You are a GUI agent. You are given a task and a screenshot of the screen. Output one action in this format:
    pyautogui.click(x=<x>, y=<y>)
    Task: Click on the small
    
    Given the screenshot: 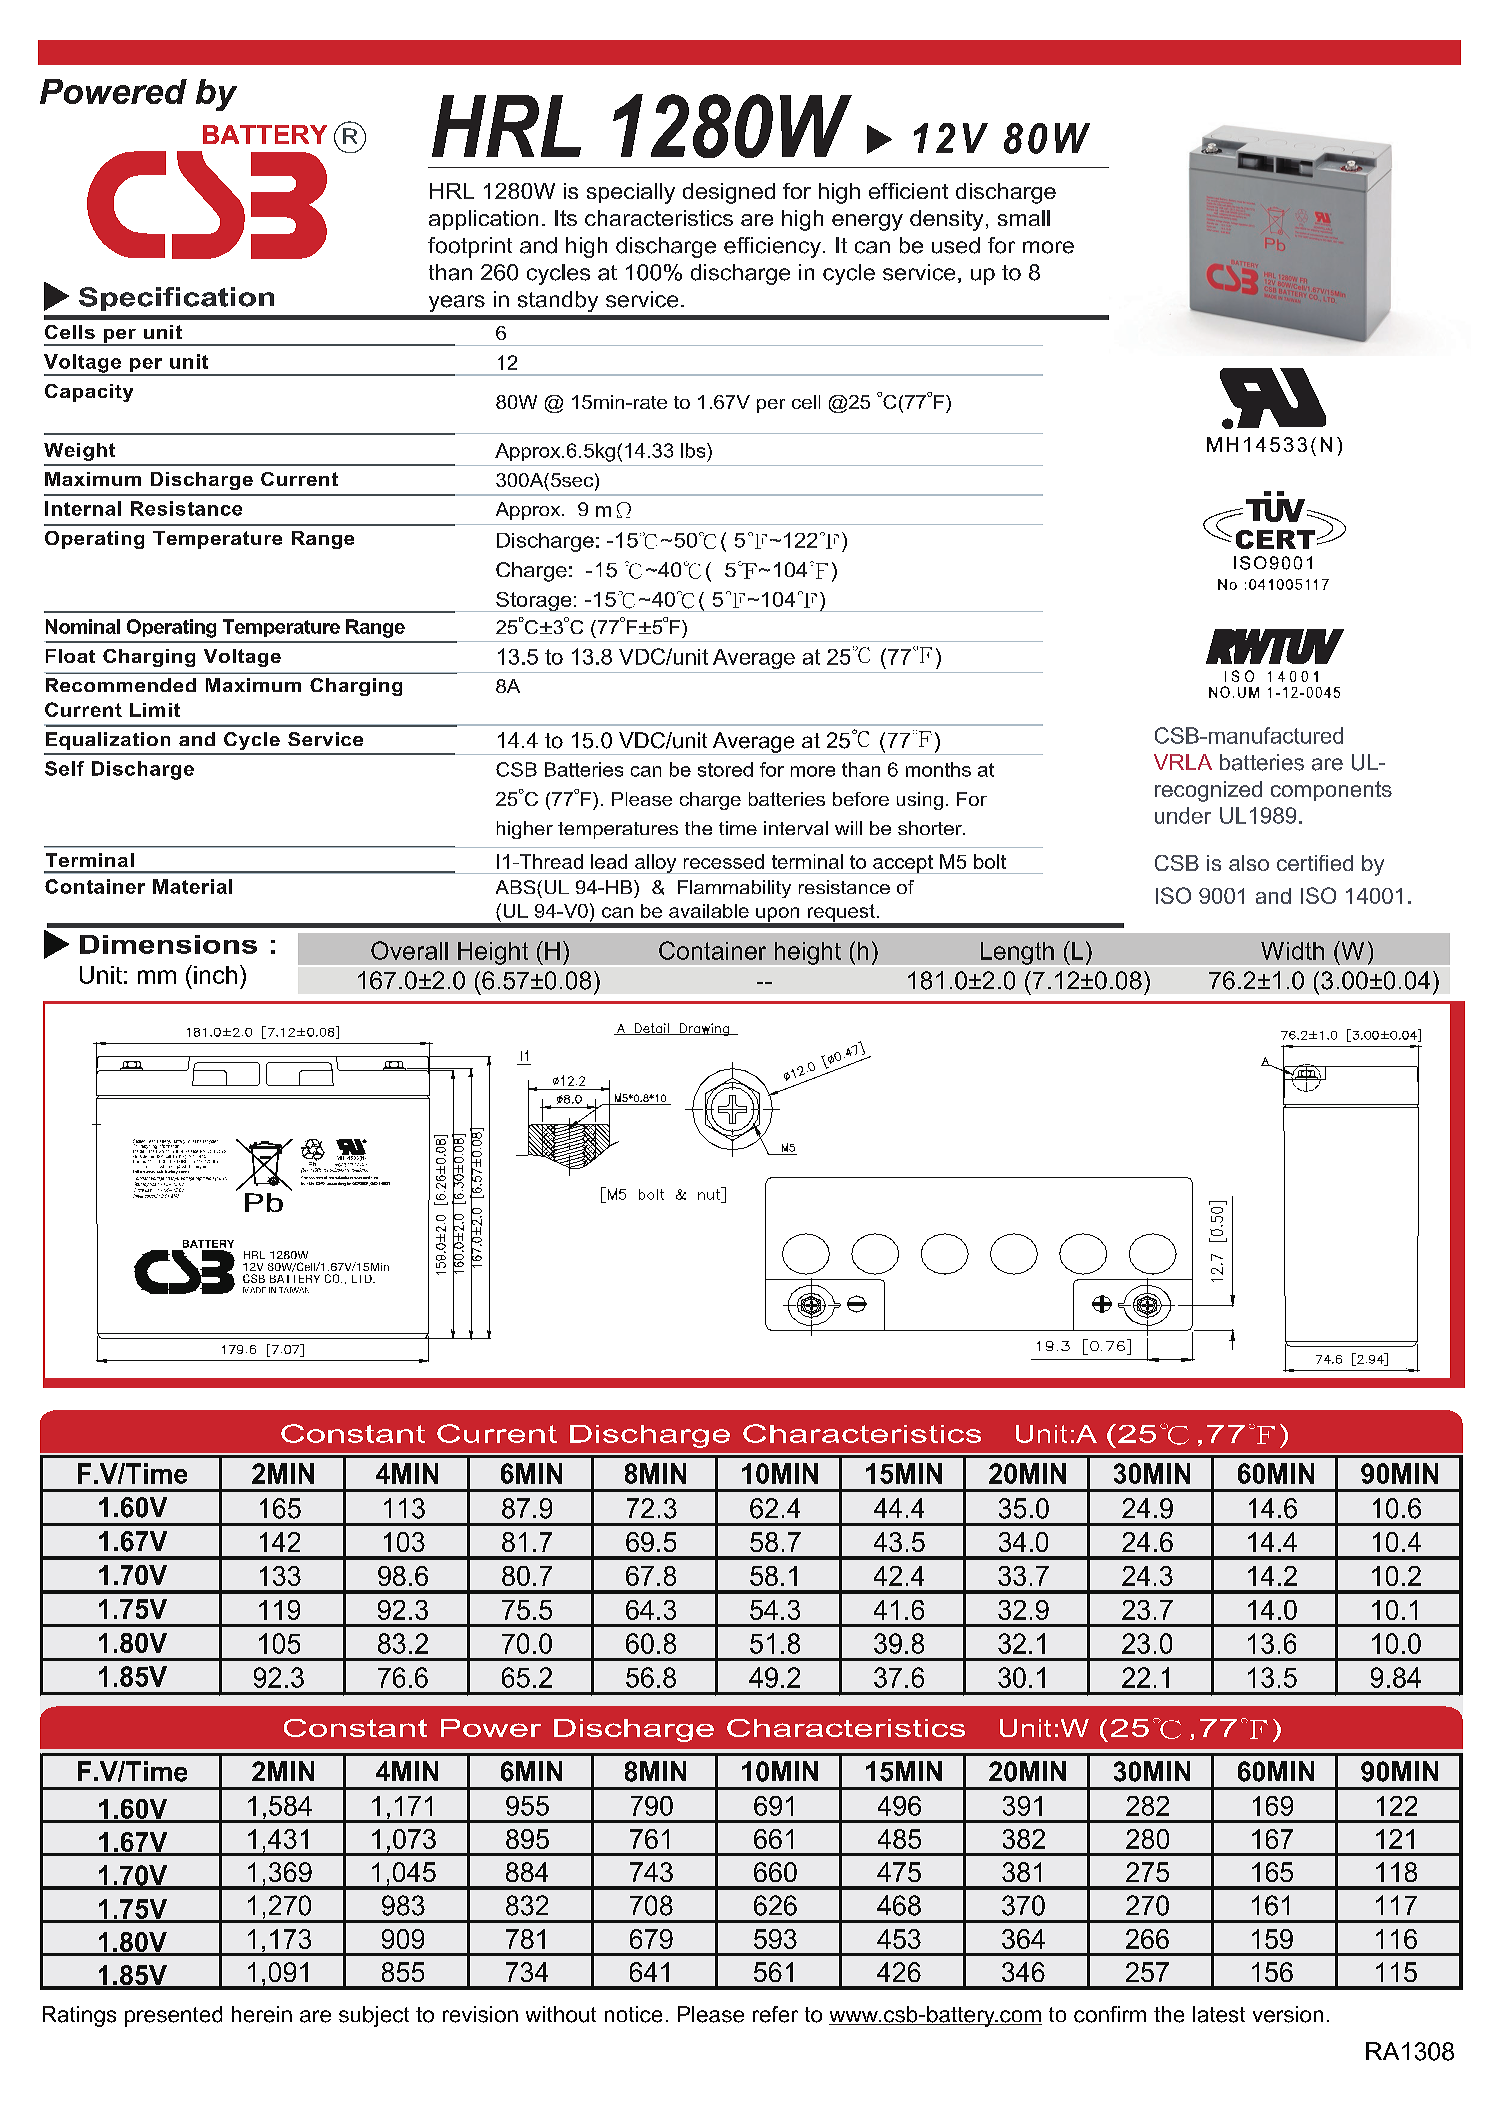 What is the action you would take?
    pyautogui.click(x=1024, y=218)
